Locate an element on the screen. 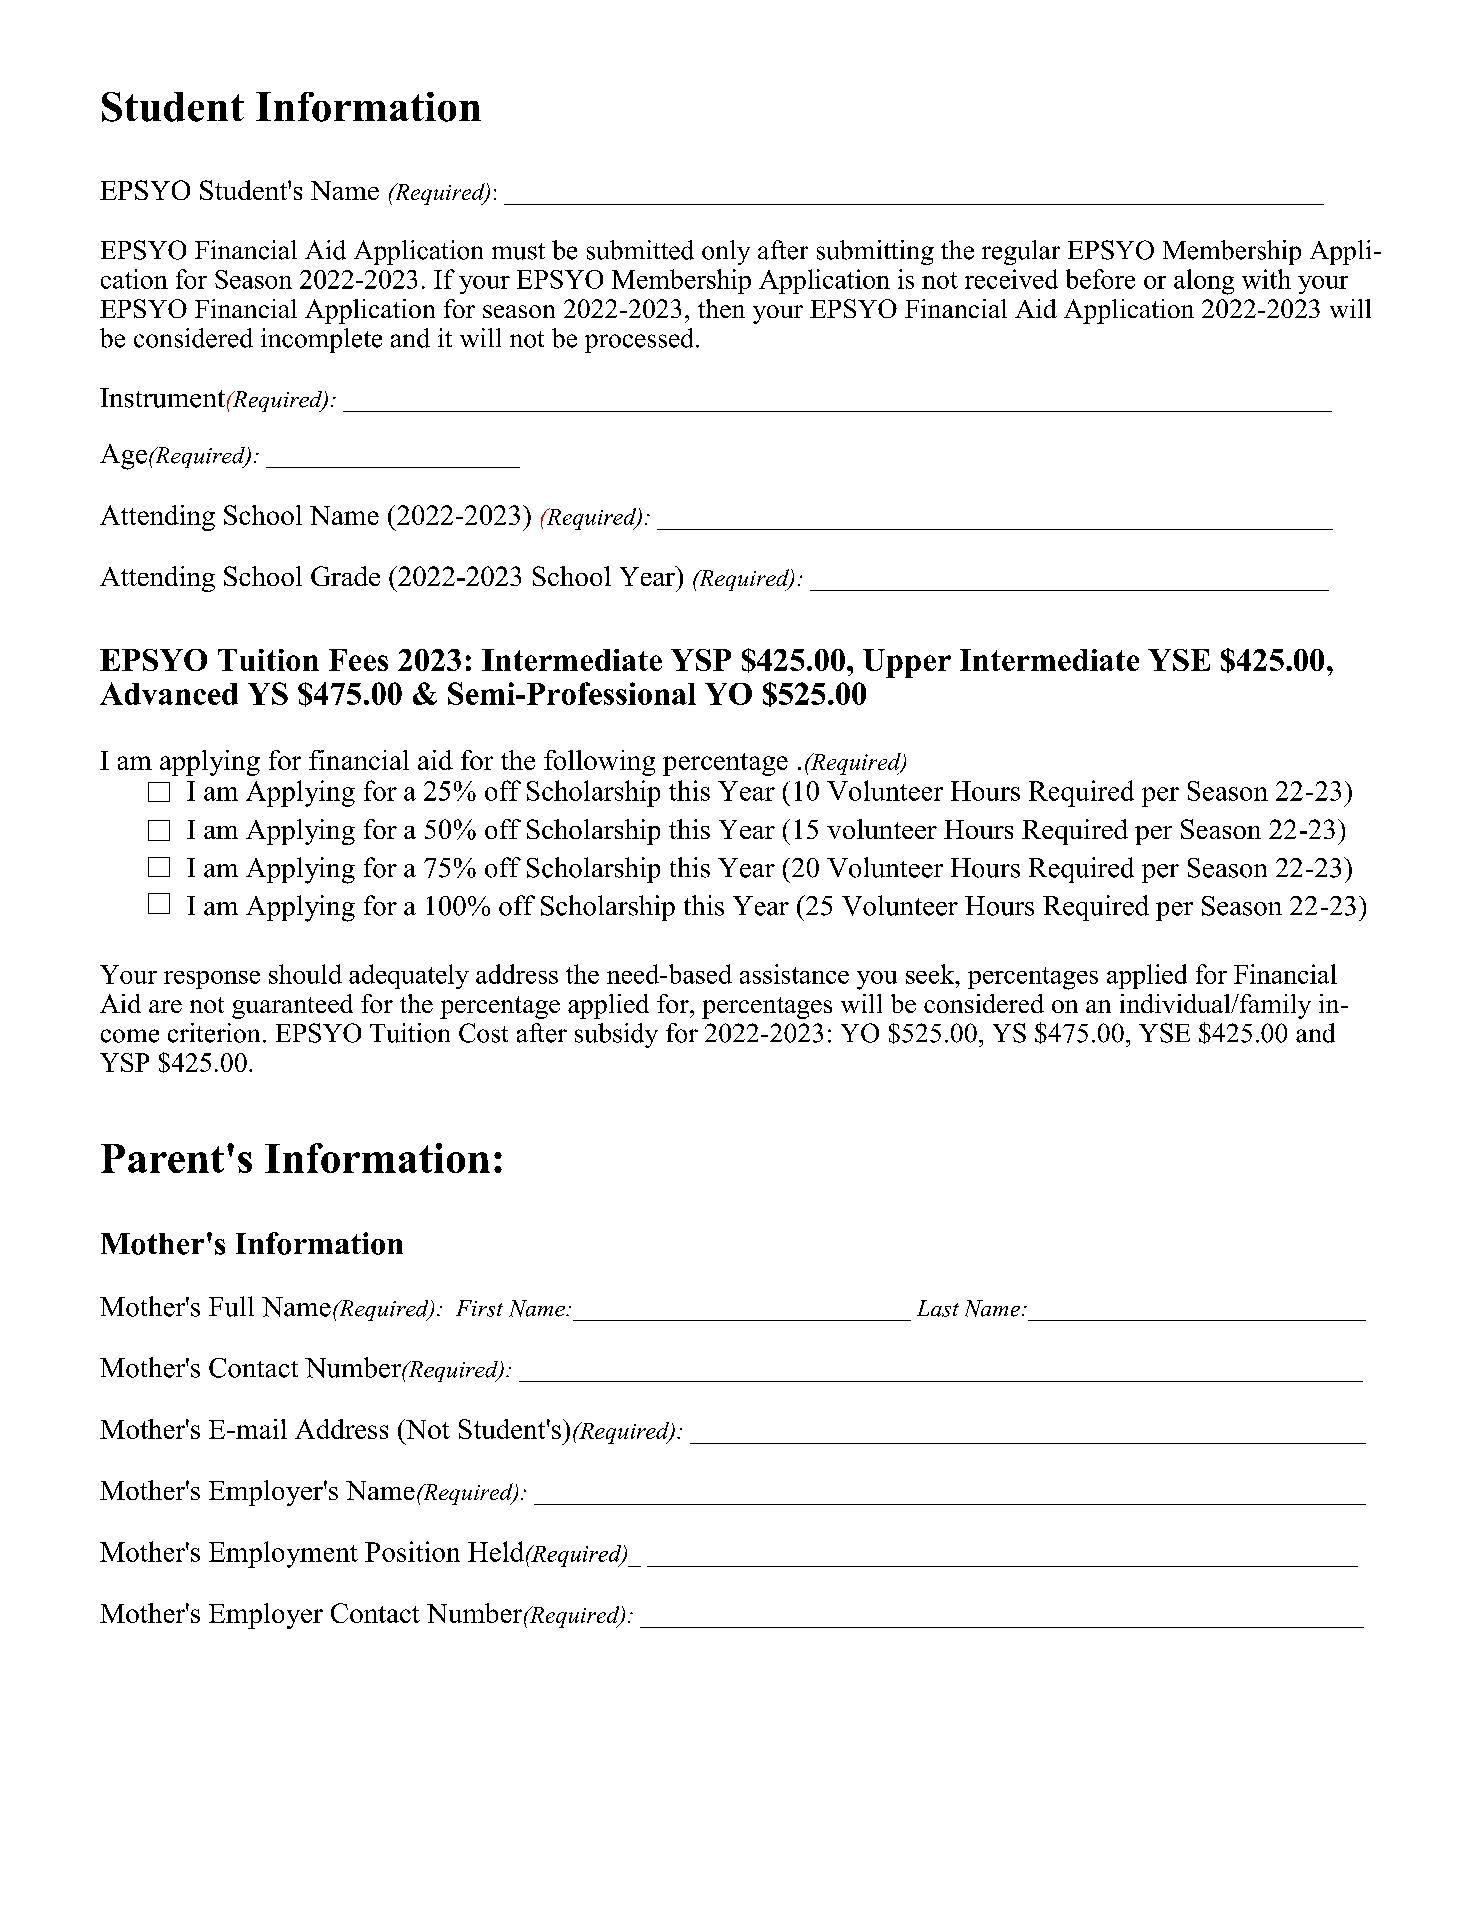 Image resolution: width=1477 pixels, height=1911 pixels. Grade is located at coordinates (345, 576).
